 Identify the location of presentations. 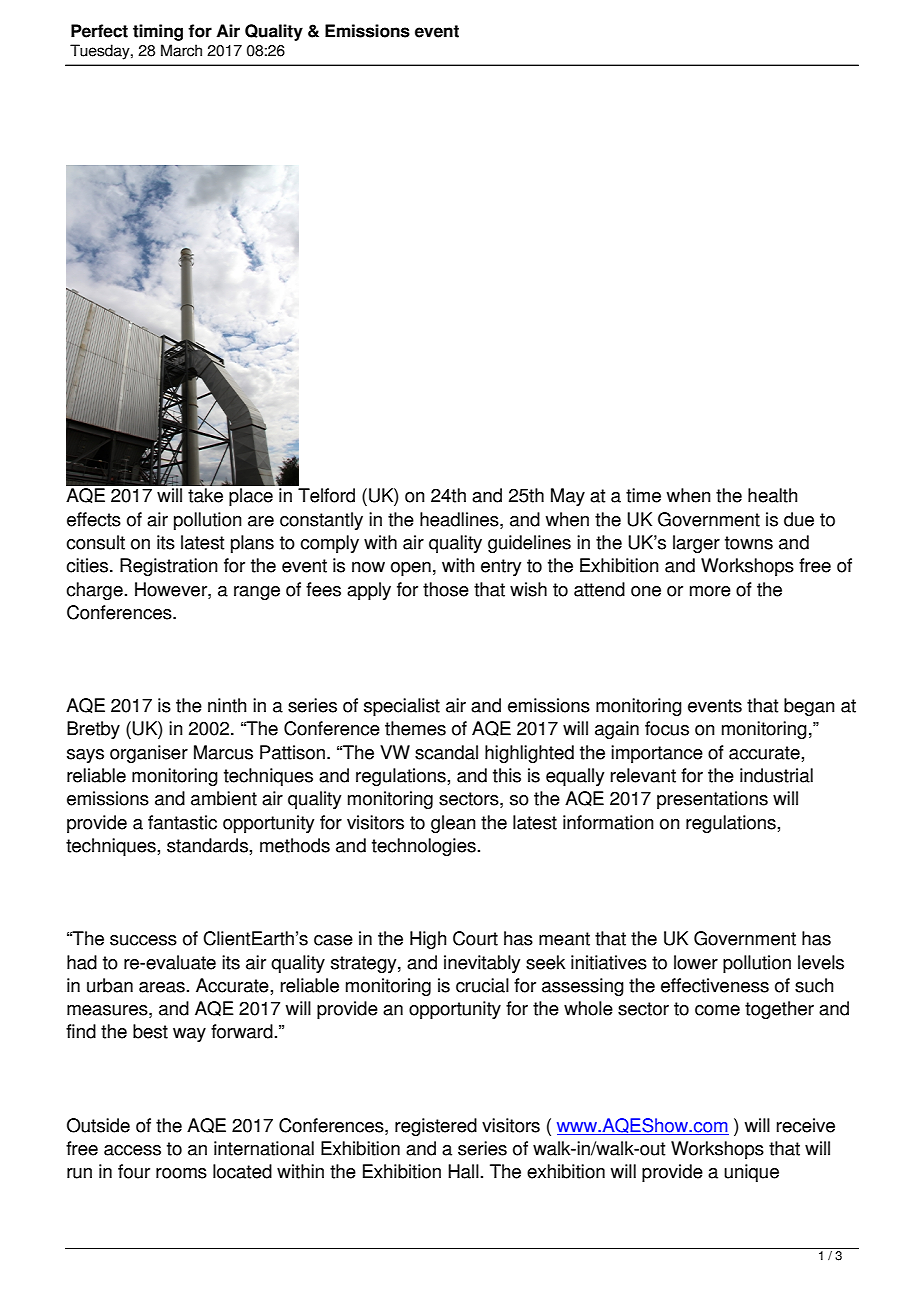
(712, 800).
